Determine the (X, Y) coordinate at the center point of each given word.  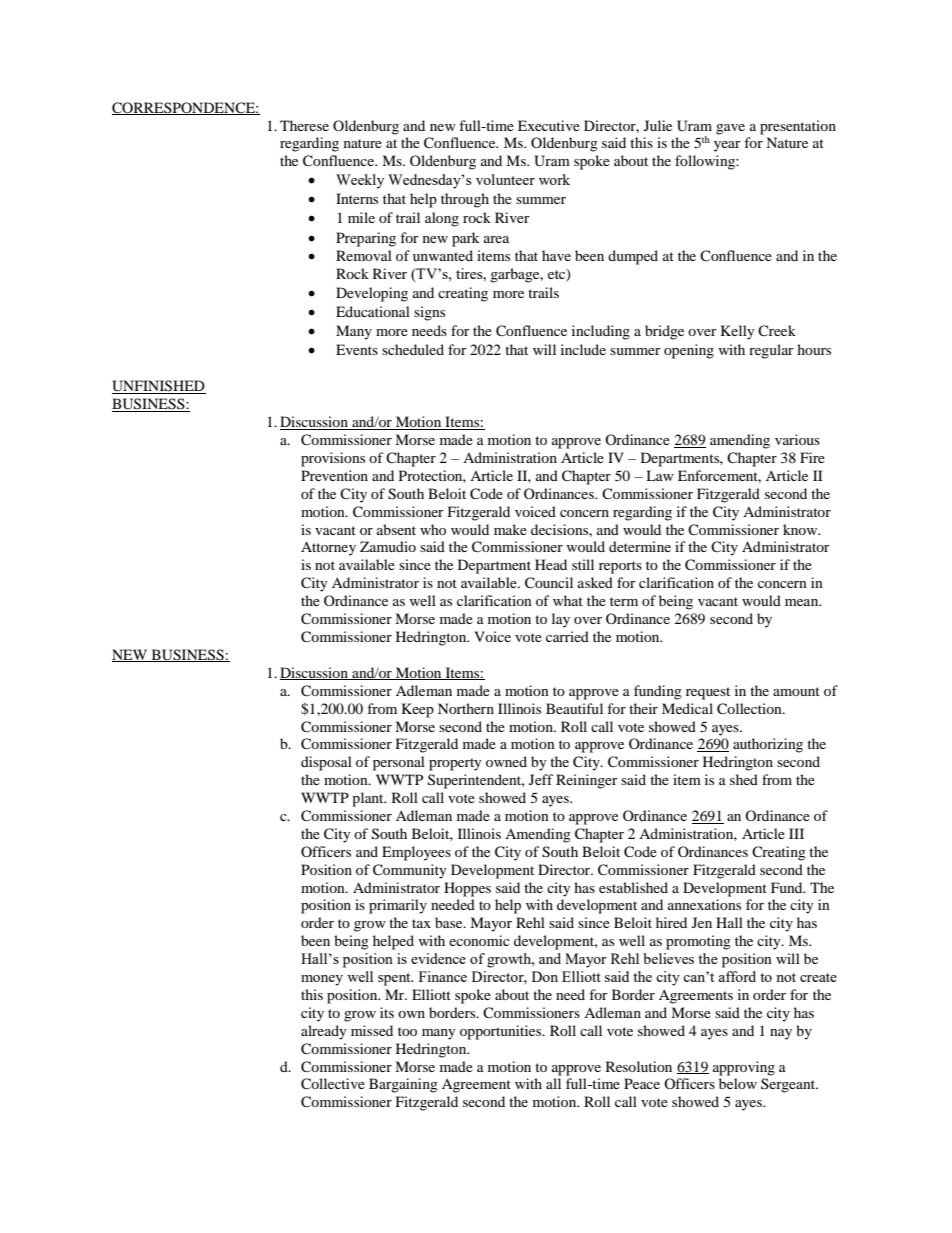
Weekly (360, 181)
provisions (333, 459)
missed (372, 1030)
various (797, 439)
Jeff (541, 779)
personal (399, 763)
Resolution (639, 1066)
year (727, 146)
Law (660, 475)
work (554, 179)
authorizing (768, 745)
